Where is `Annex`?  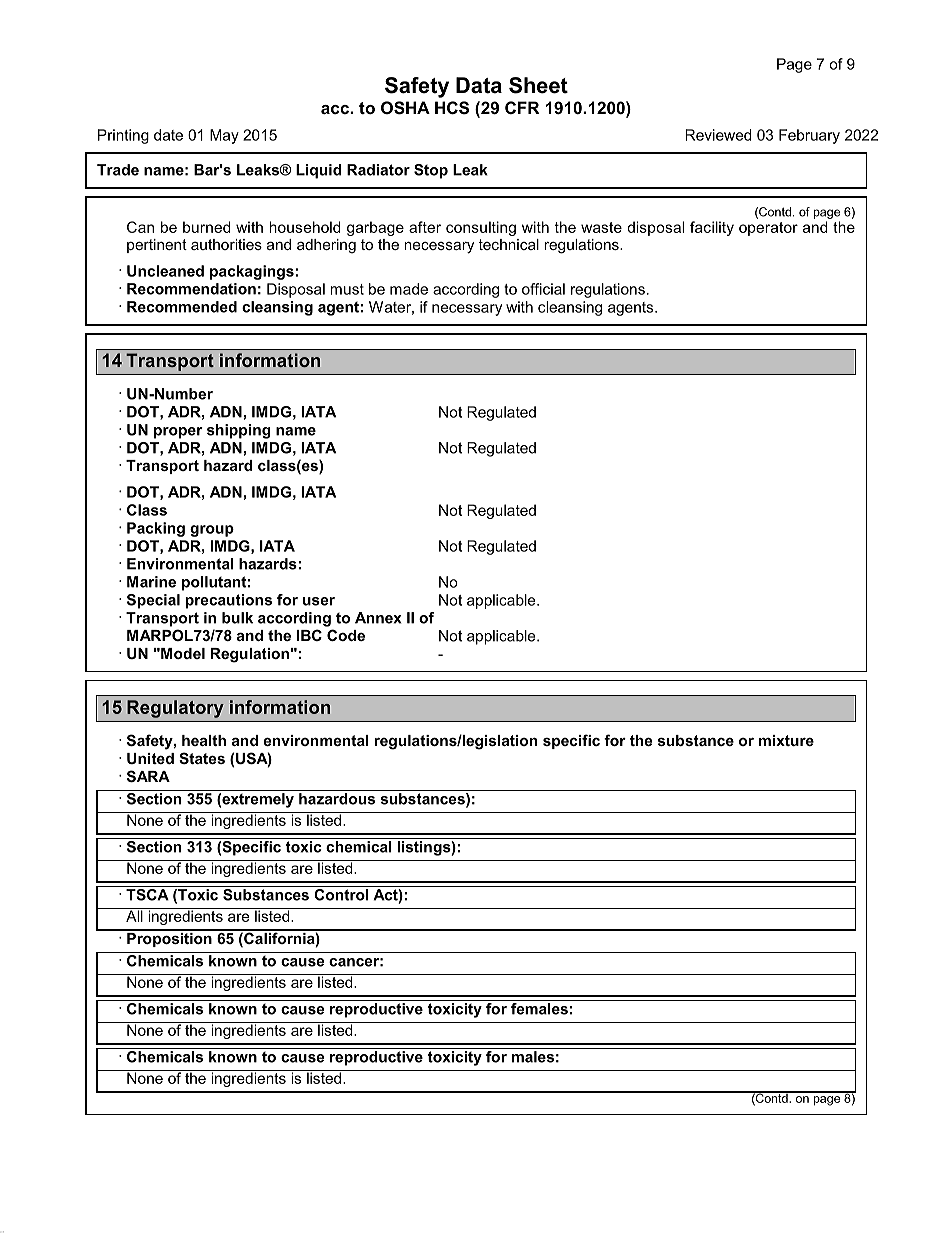 Annex is located at coordinates (378, 618).
